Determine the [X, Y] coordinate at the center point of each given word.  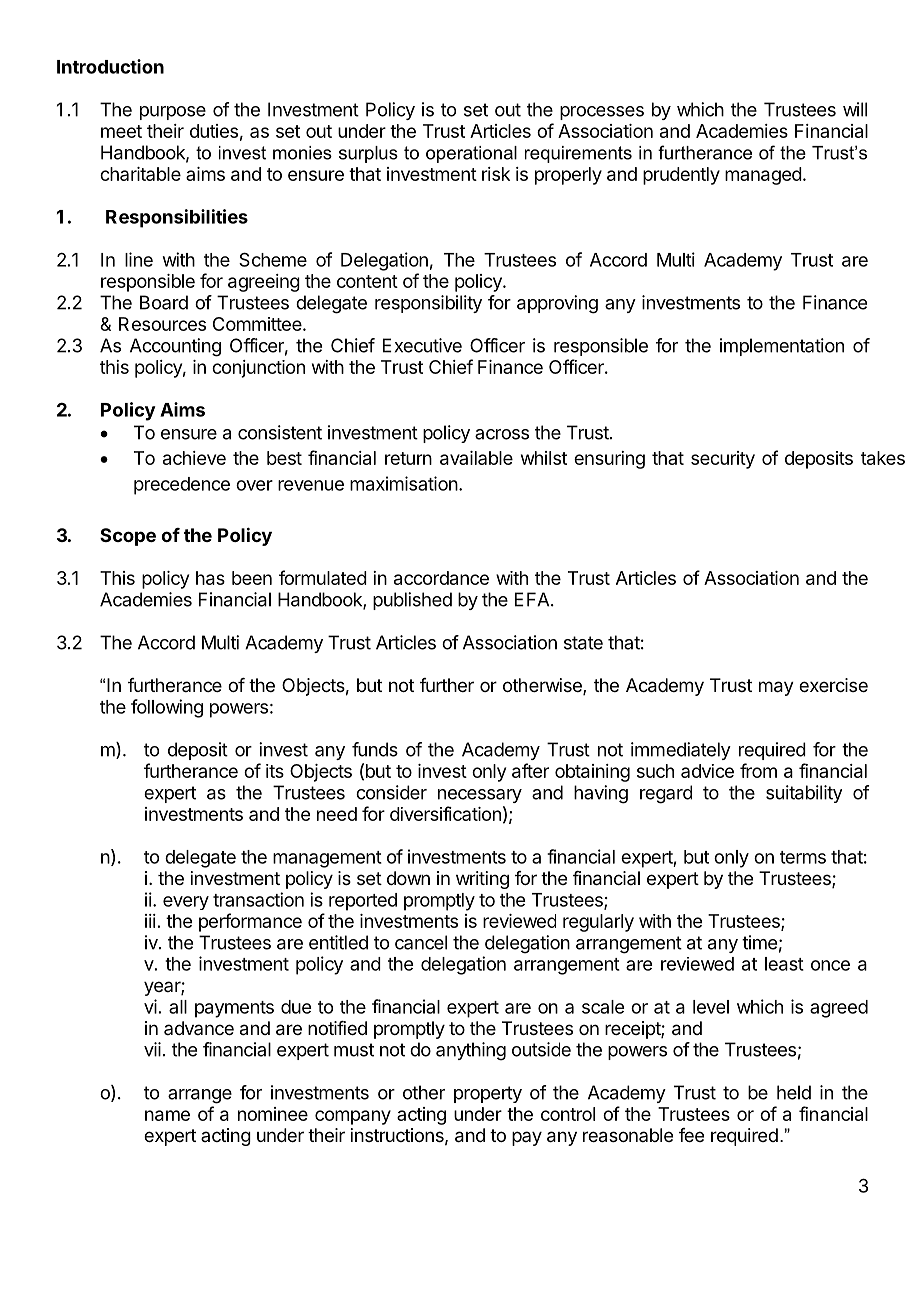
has [210, 578]
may [776, 688]
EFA [533, 599]
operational [471, 154]
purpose [173, 113]
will [855, 109]
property [488, 1094]
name [167, 1115]
